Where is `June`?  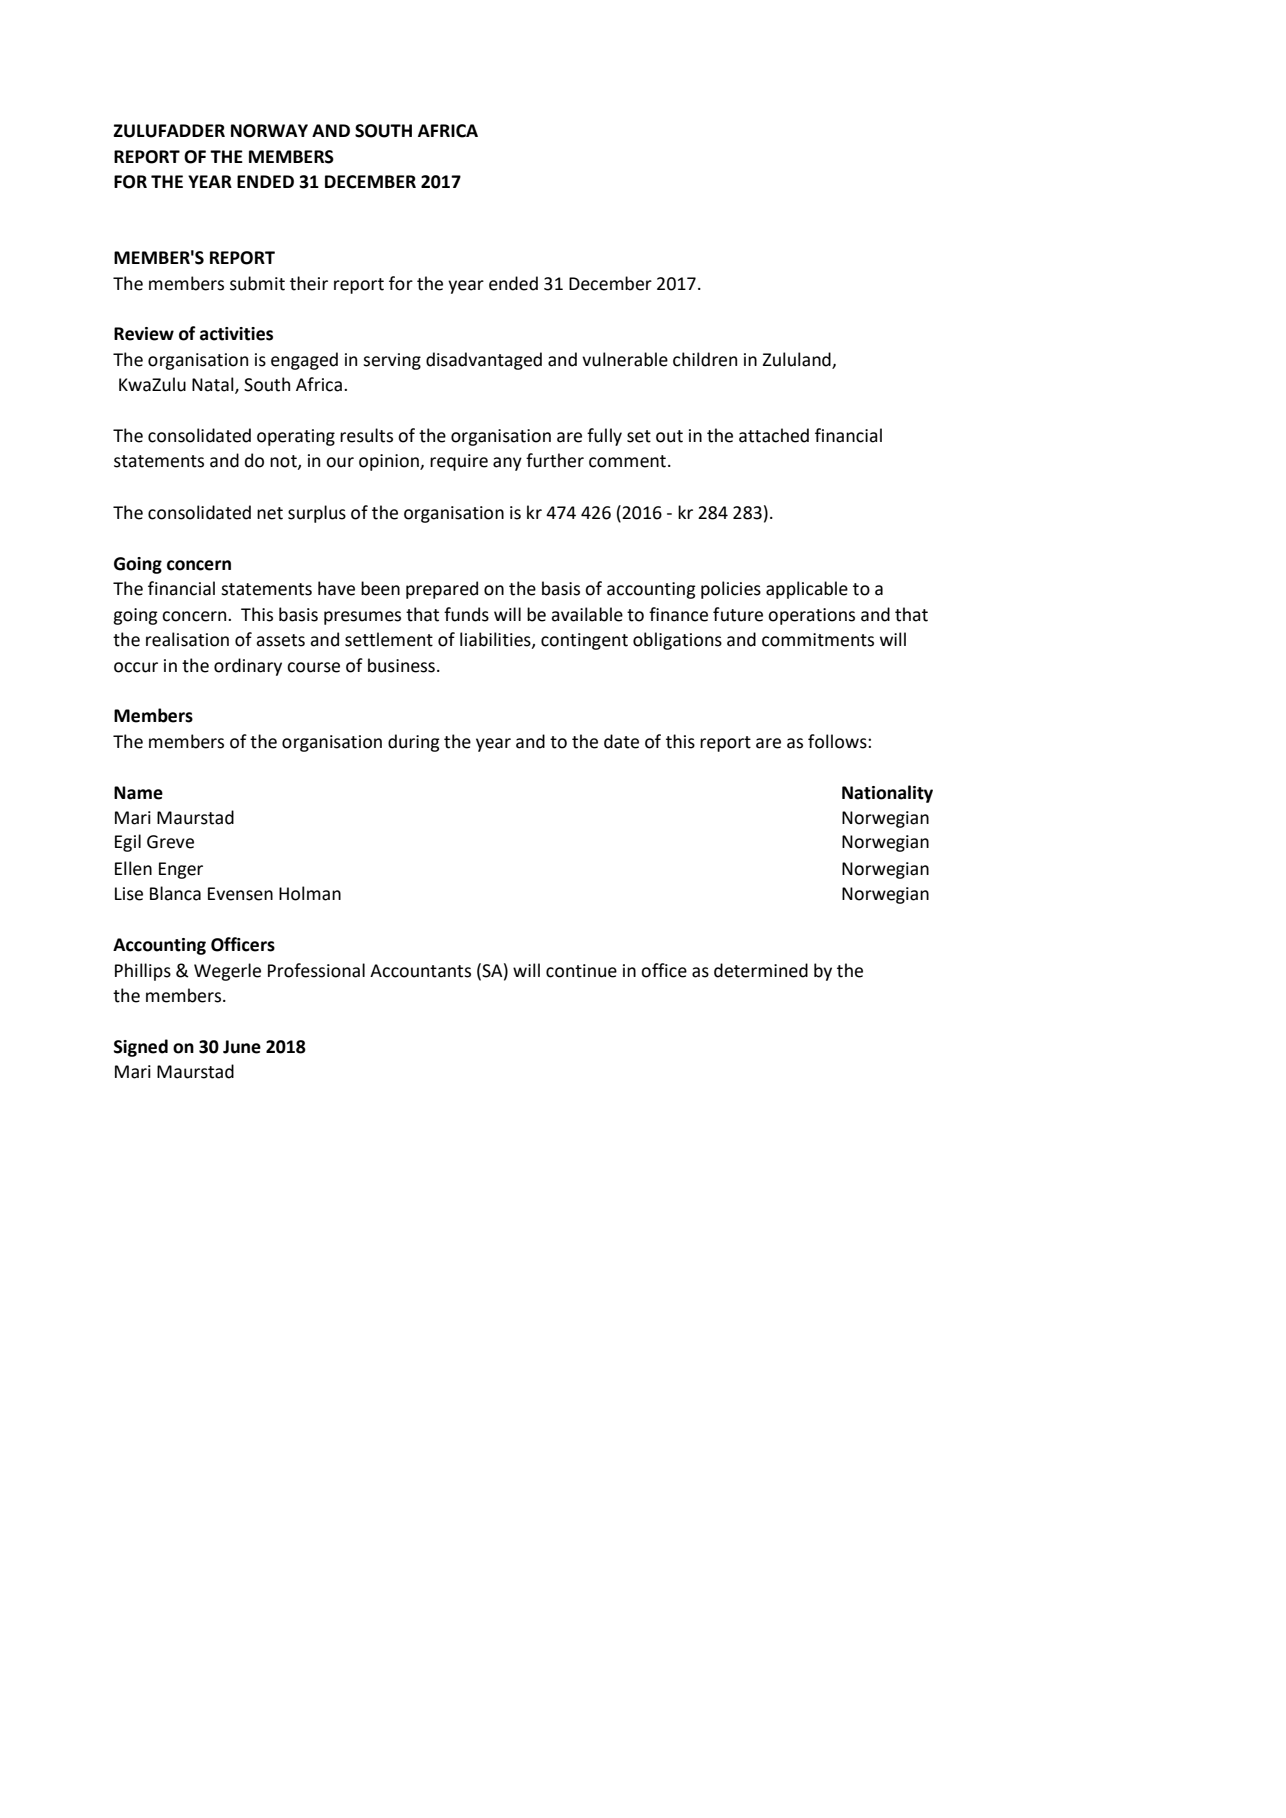 June is located at coordinates (242, 1047).
